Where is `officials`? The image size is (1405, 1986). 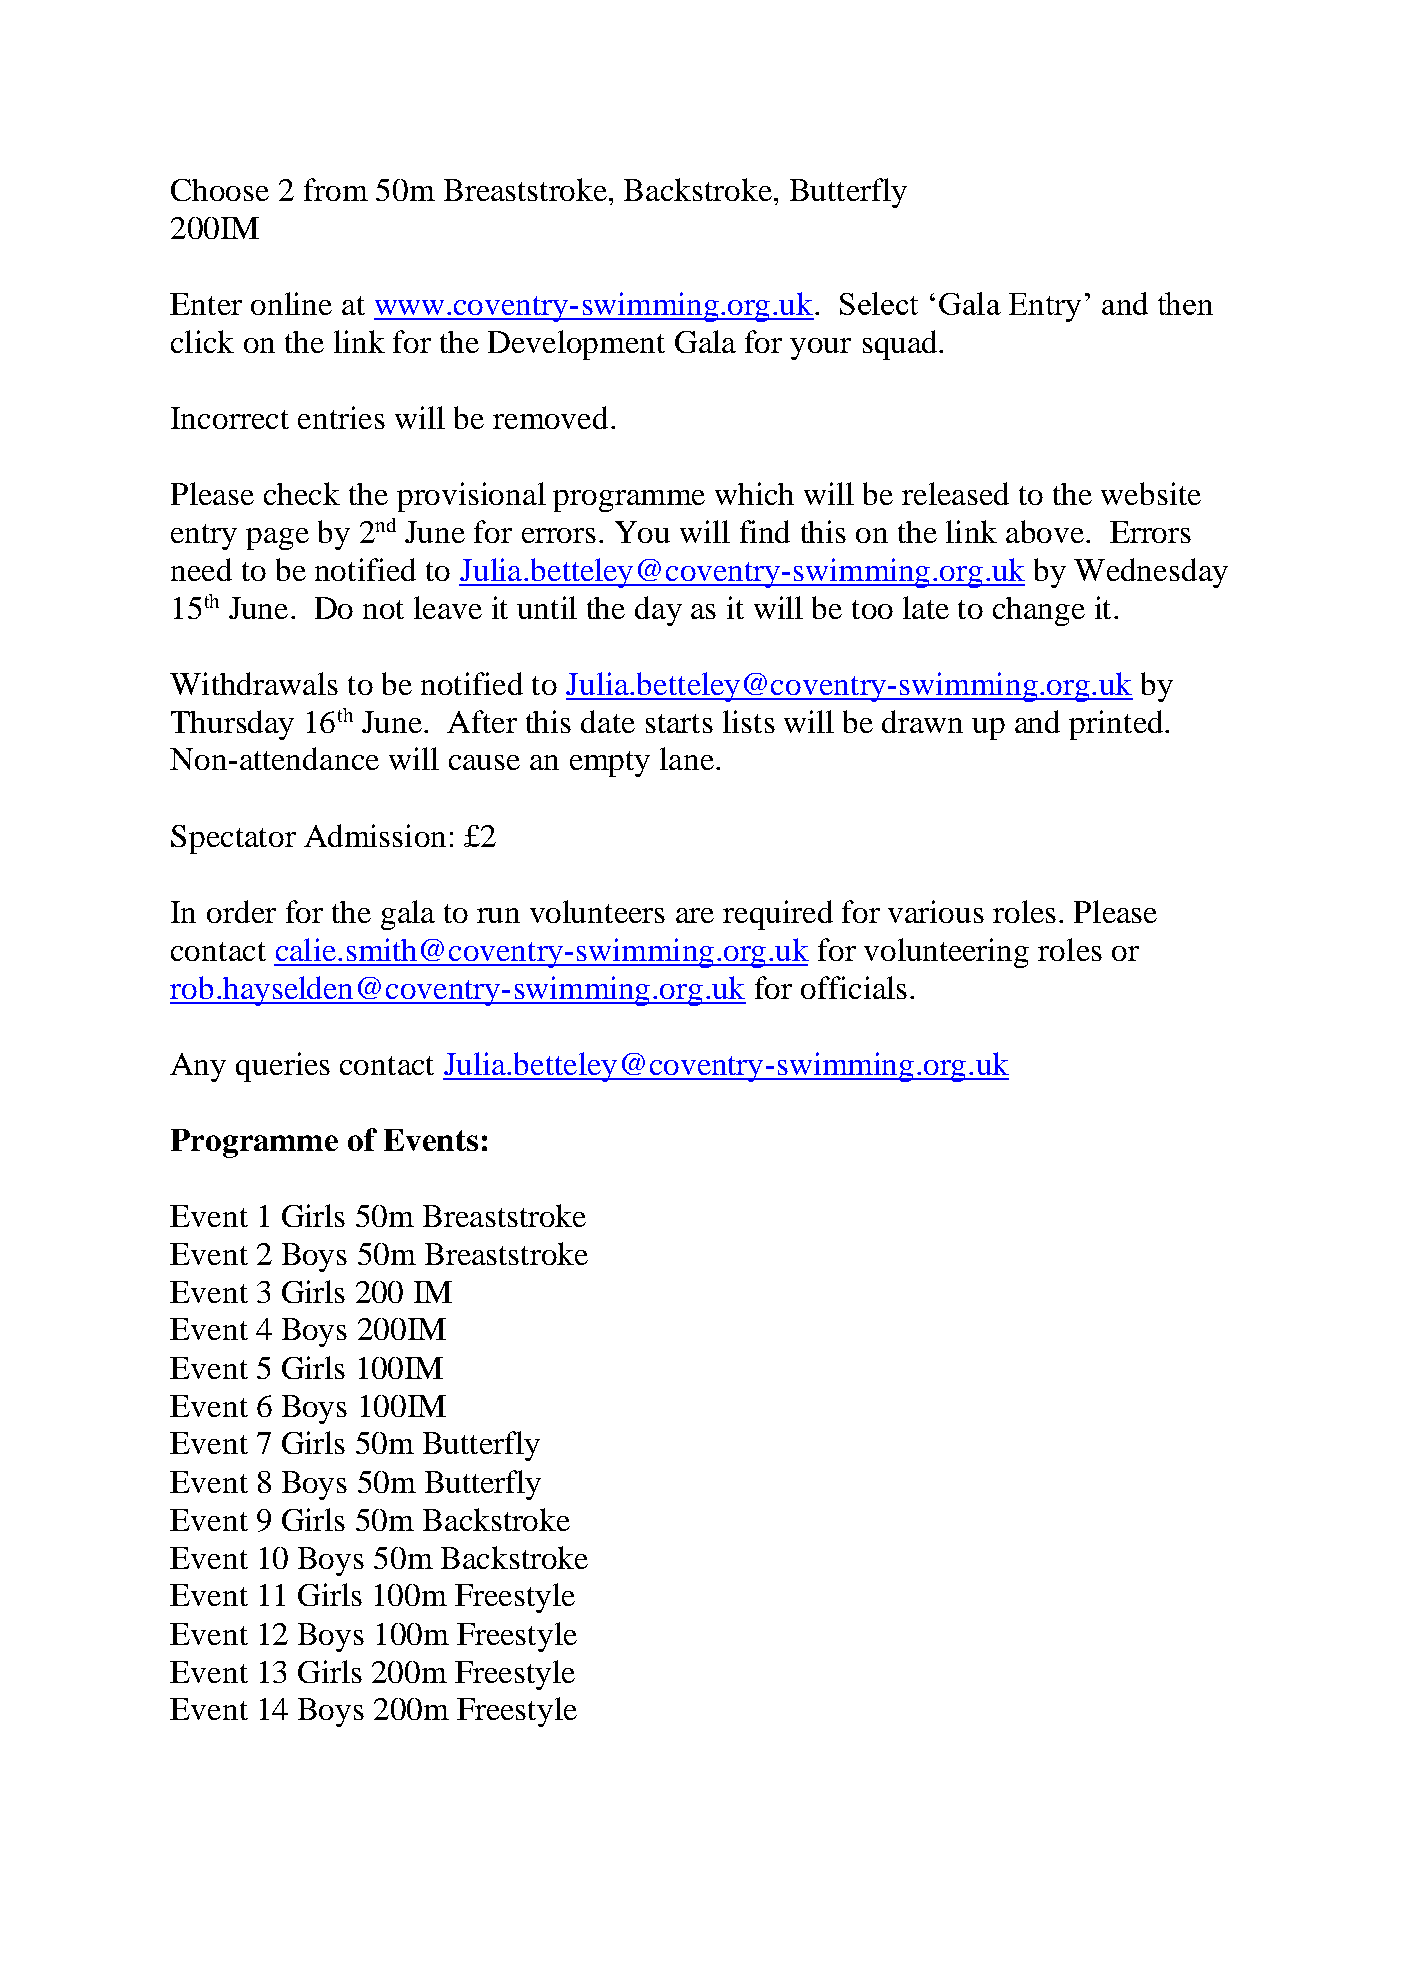 officials is located at coordinates (854, 987).
